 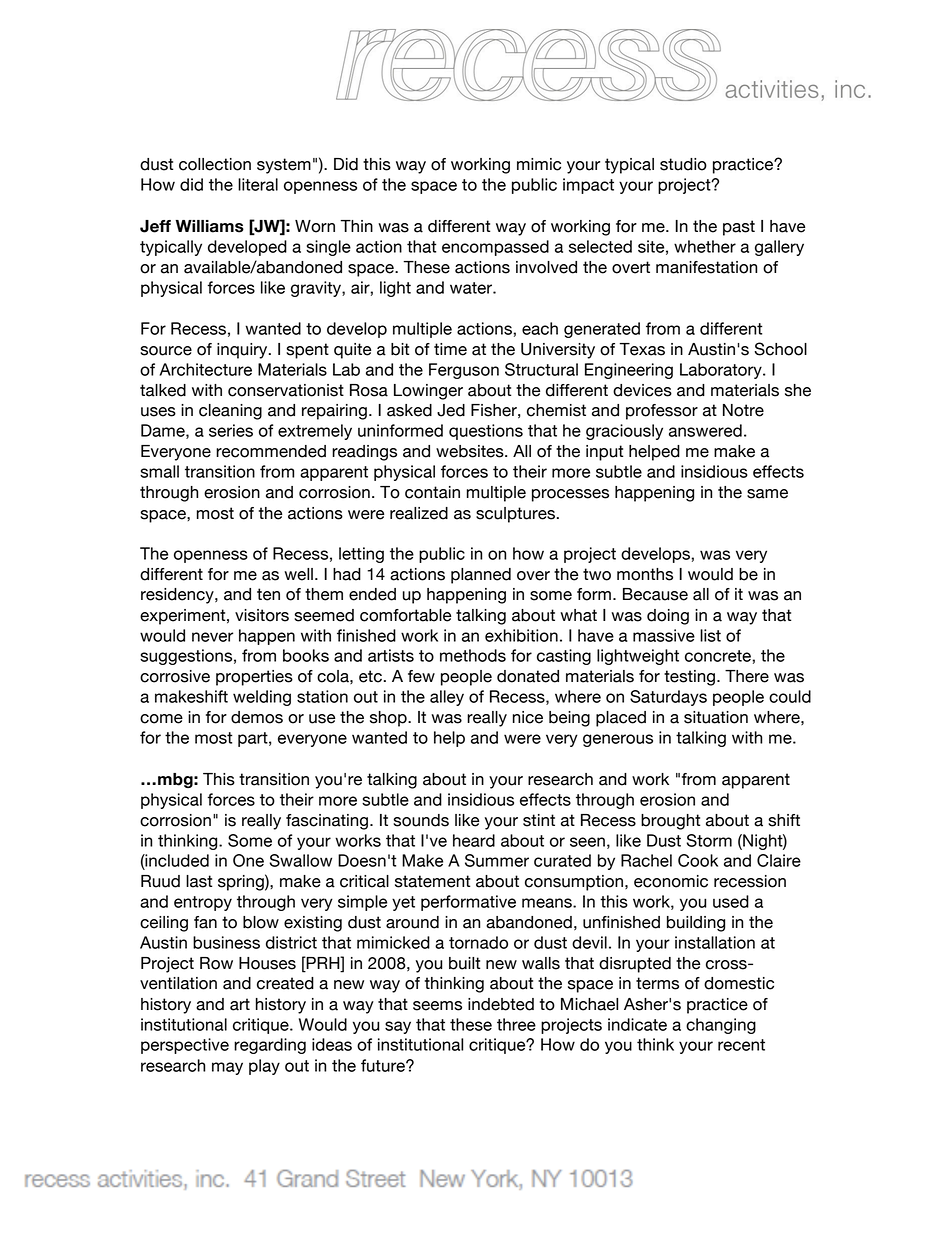 I want to click on list, so click(x=710, y=635).
